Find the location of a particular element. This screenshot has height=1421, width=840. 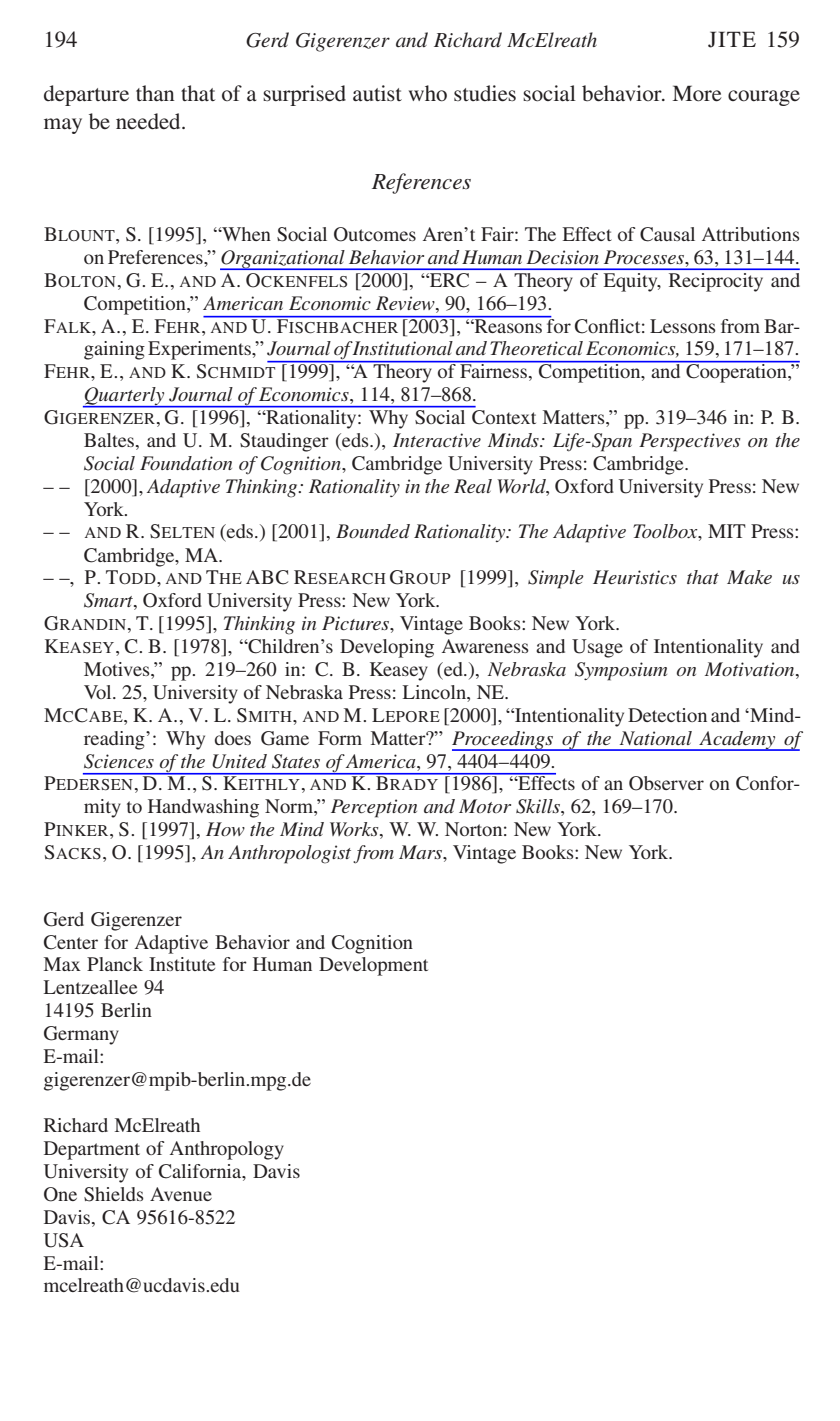

Developing is located at coordinates (387, 648).
